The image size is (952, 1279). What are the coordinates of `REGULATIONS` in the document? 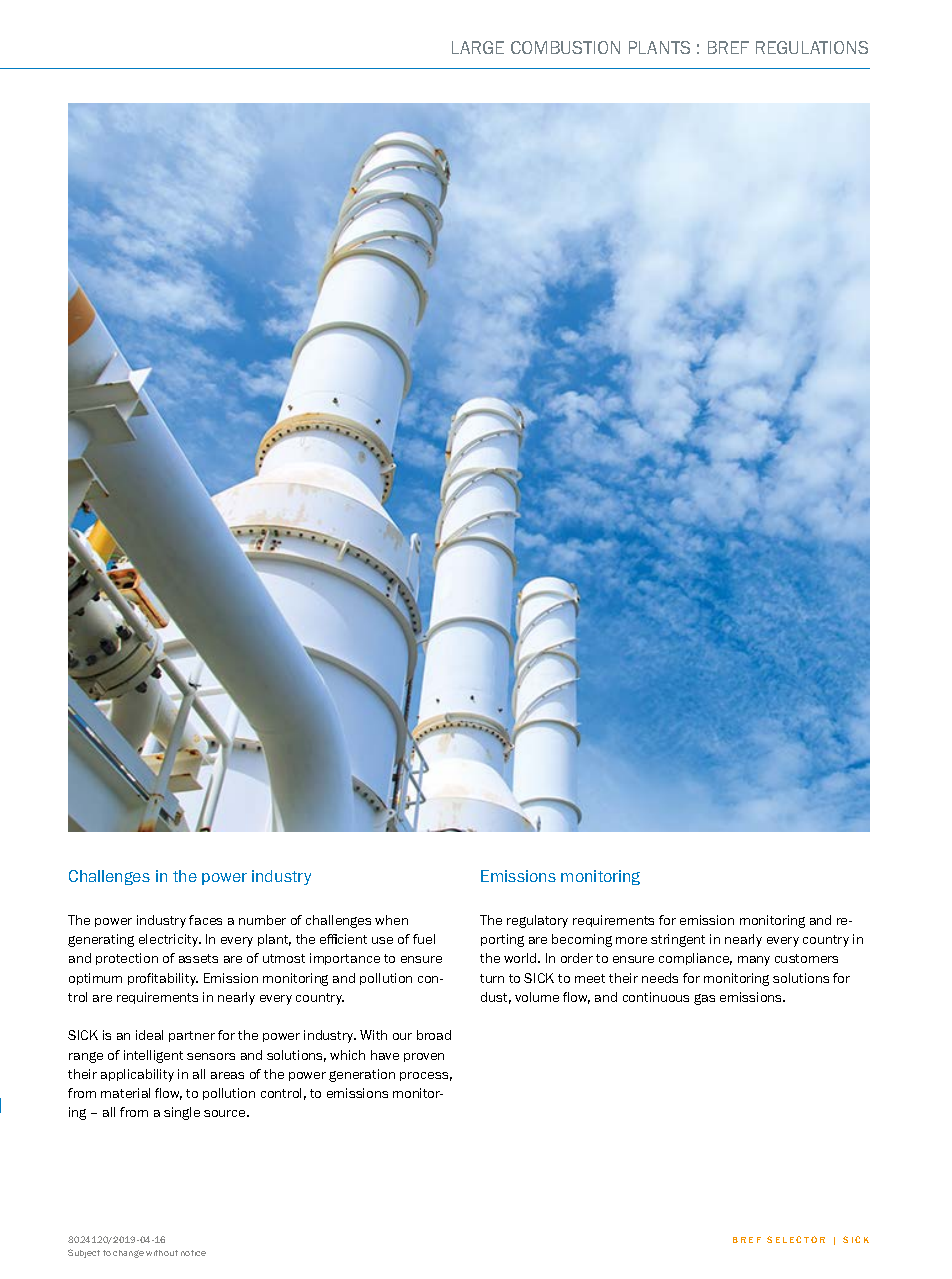 It's located at (812, 47).
